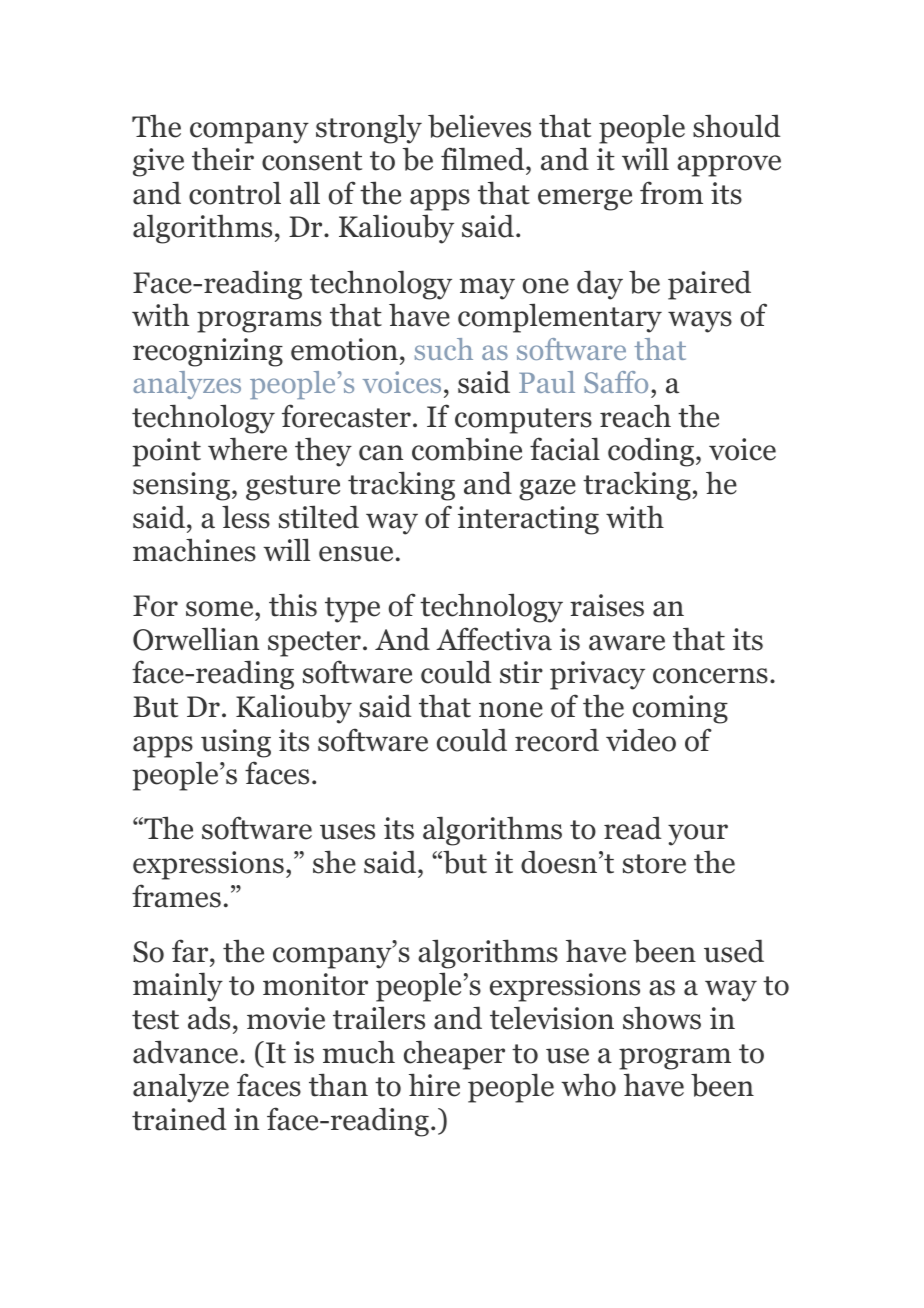 The width and height of the image is (924, 1308). Describe the element at coordinates (221, 609) in the image. I see `some` at that location.
